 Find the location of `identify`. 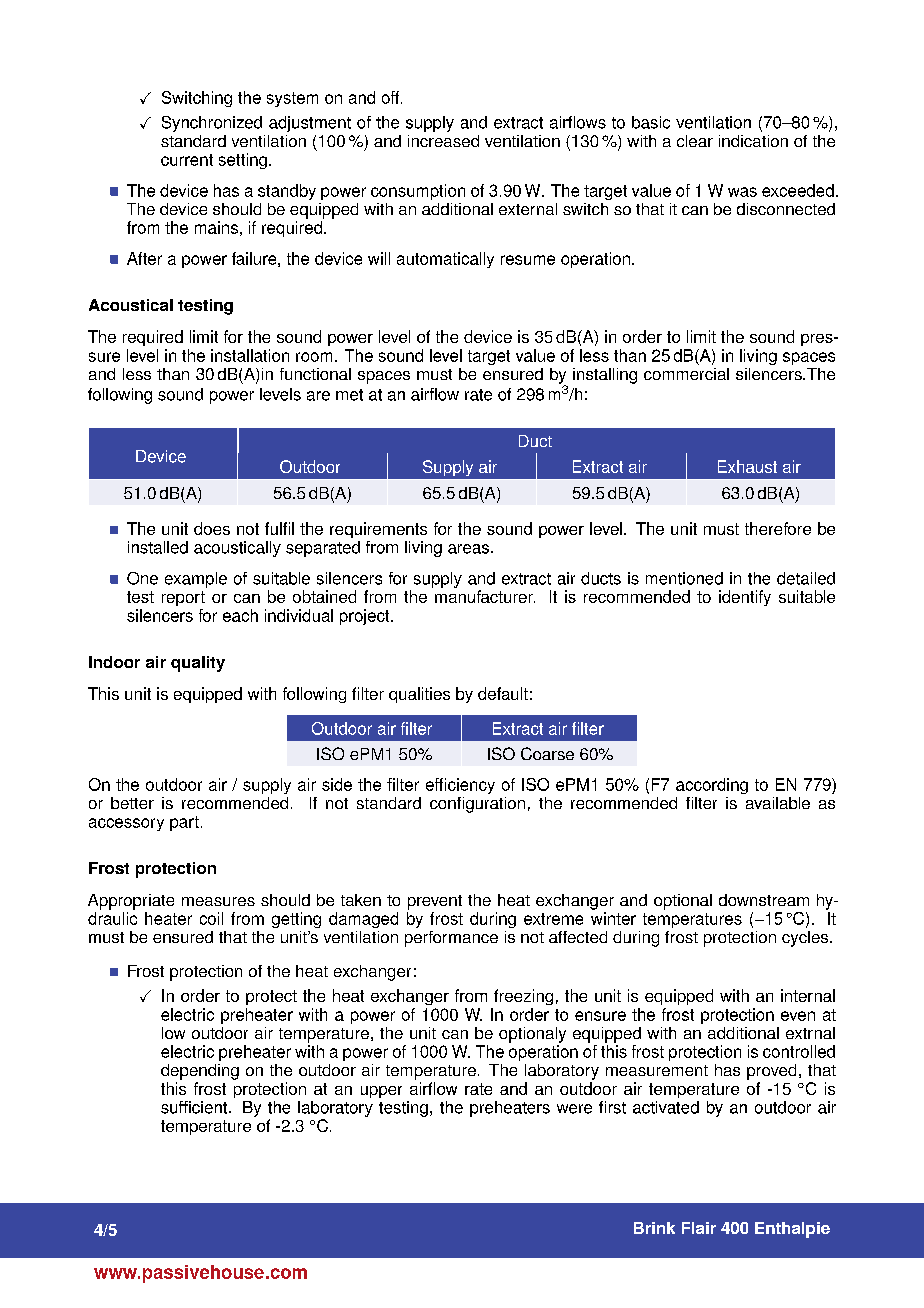

identify is located at coordinates (745, 598).
